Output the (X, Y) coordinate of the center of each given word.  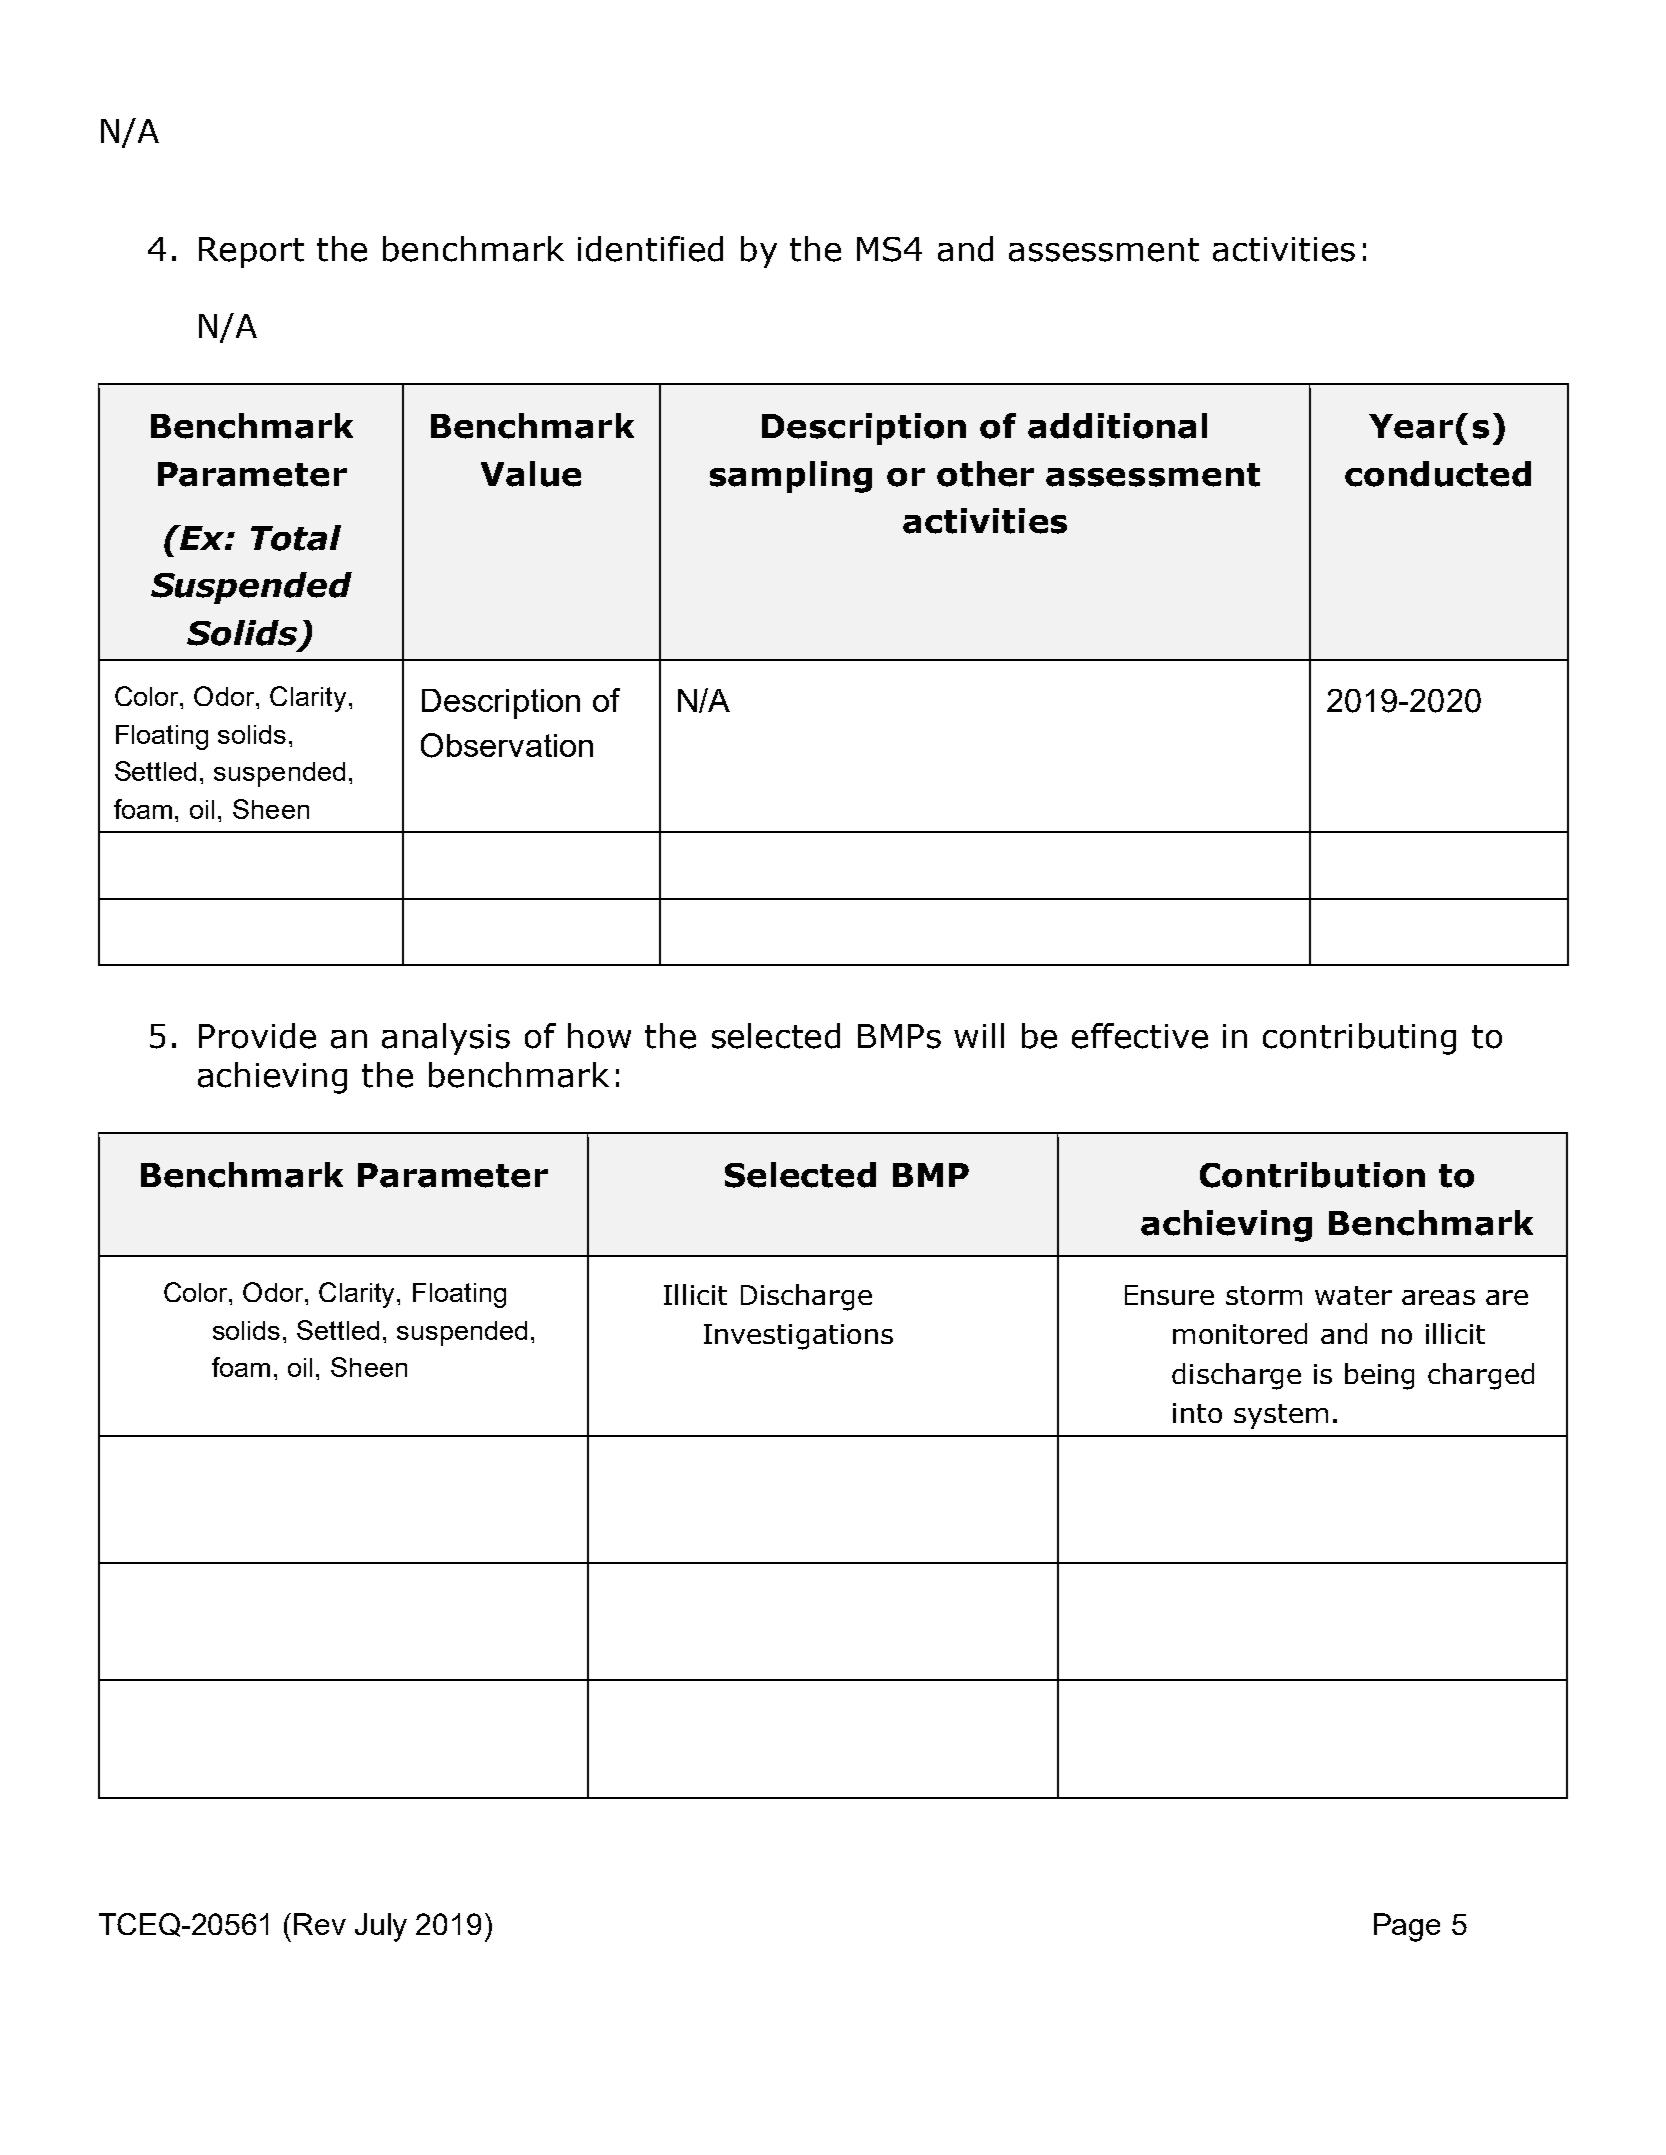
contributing (1359, 1039)
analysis (446, 1039)
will (979, 1035)
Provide (257, 1036)
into (1197, 1413)
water (1353, 1295)
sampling (791, 477)
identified (650, 249)
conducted (1438, 474)
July (381, 1927)
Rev (320, 1924)
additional (1117, 426)
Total (296, 538)
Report (251, 252)
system (1281, 1416)
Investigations (798, 1337)
